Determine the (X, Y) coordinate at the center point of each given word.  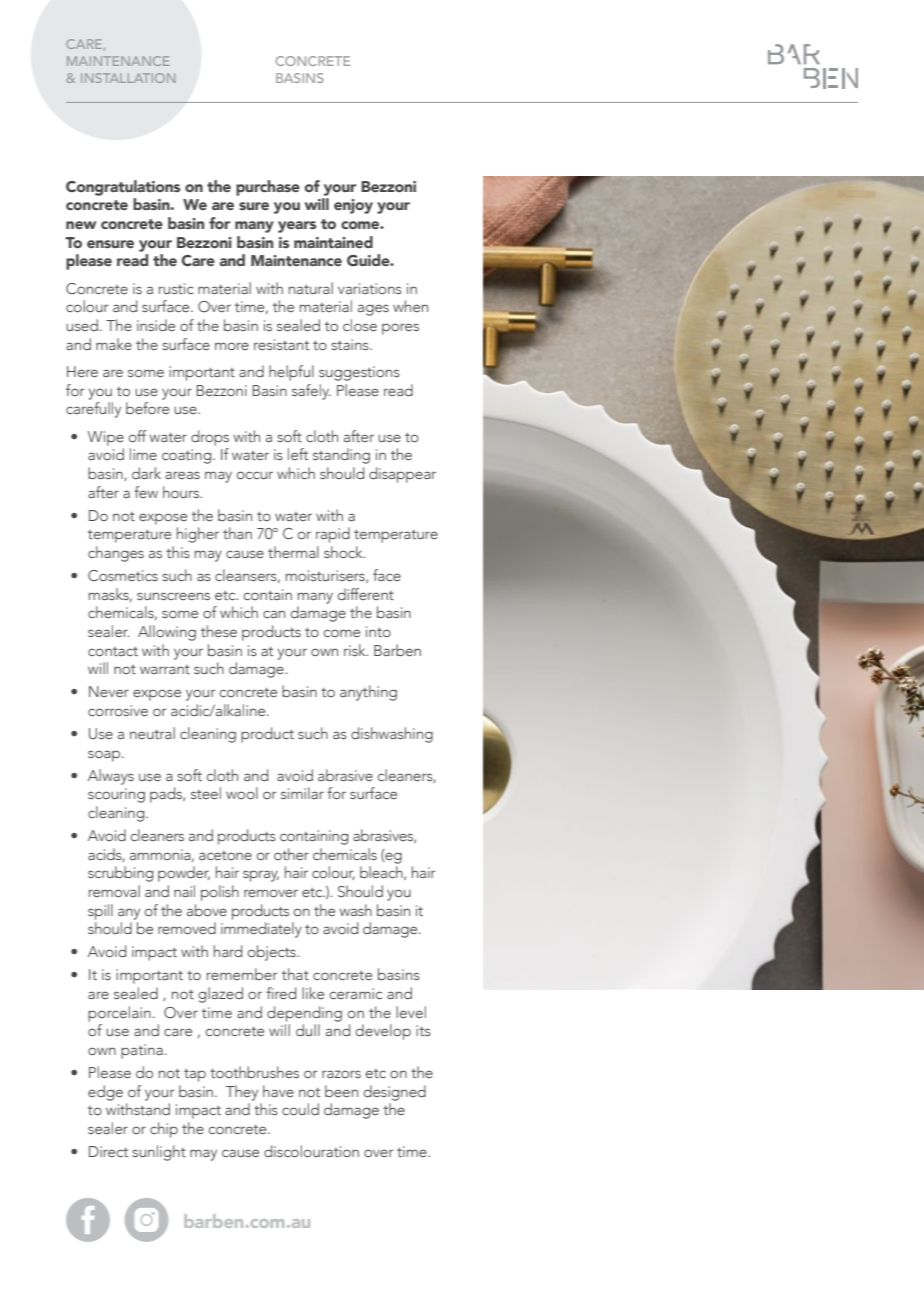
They (242, 1093)
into (378, 631)
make (114, 344)
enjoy (353, 206)
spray (261, 876)
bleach (382, 873)
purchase (268, 188)
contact (113, 651)
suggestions (359, 373)
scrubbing (120, 874)
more (232, 346)
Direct (108, 1151)
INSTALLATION (128, 78)
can (274, 614)
